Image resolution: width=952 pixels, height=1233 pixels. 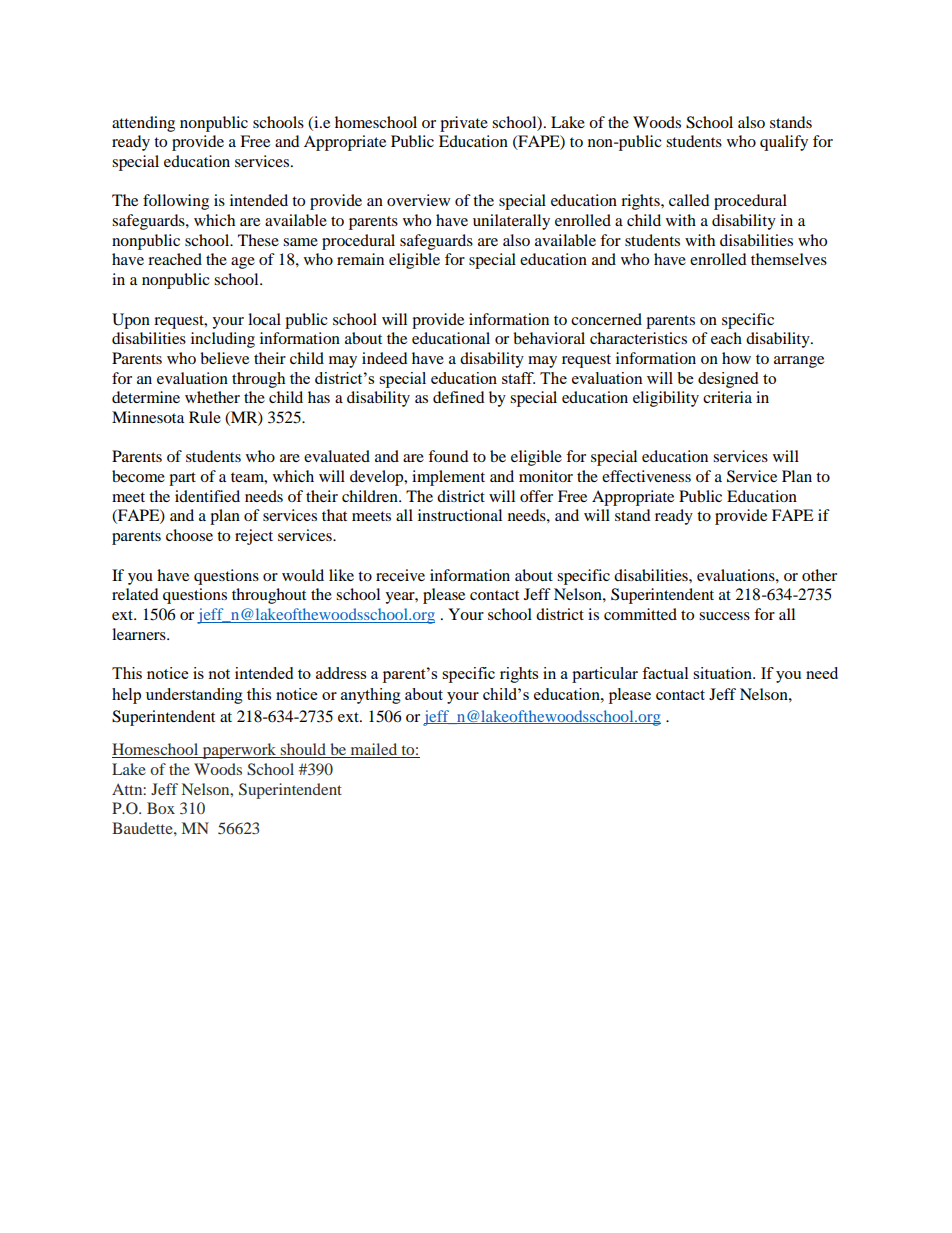 What do you see at coordinates (143, 124) in the image?
I see `attending` at bounding box center [143, 124].
